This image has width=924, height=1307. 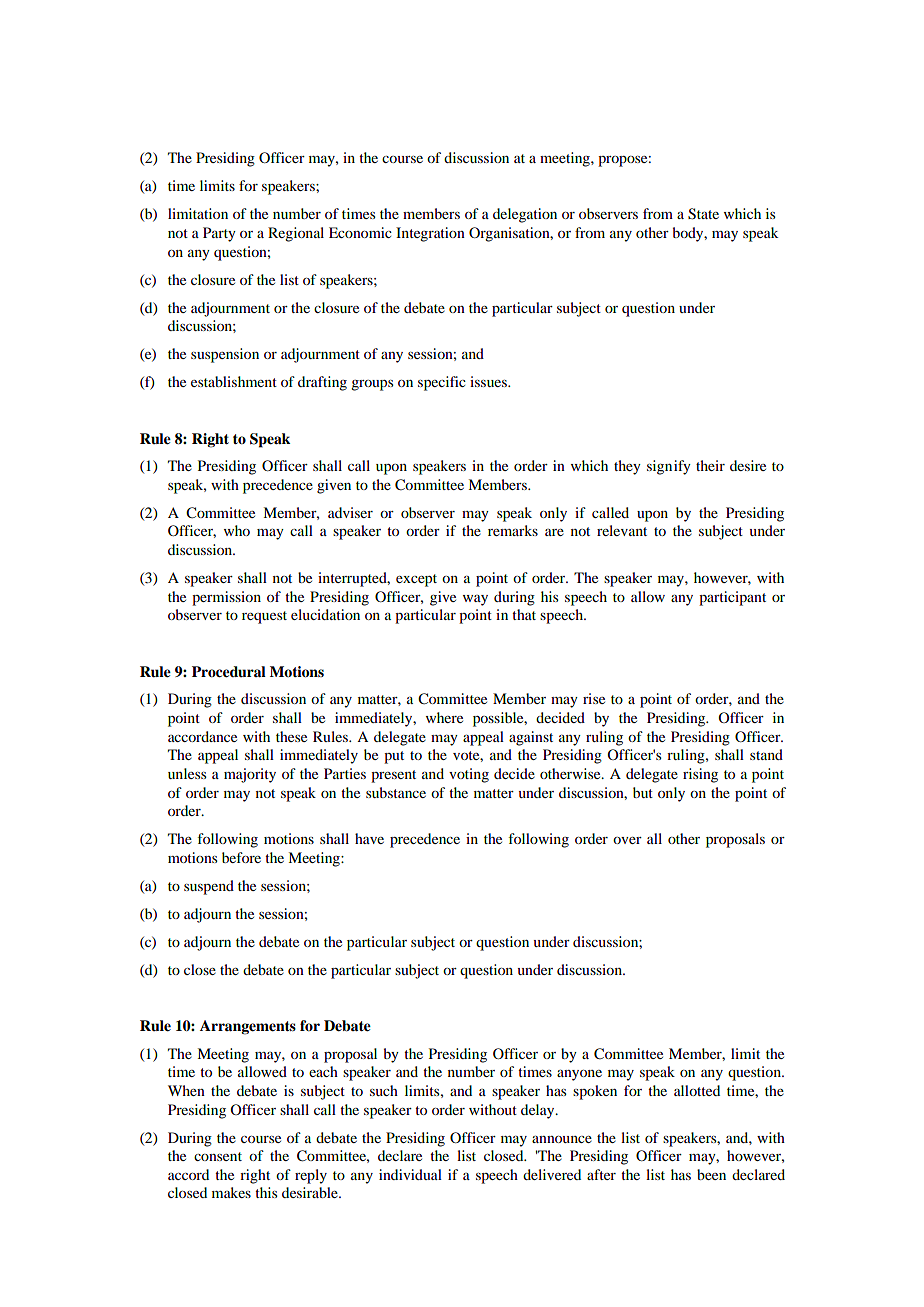 I want to click on participant, so click(x=732, y=598).
